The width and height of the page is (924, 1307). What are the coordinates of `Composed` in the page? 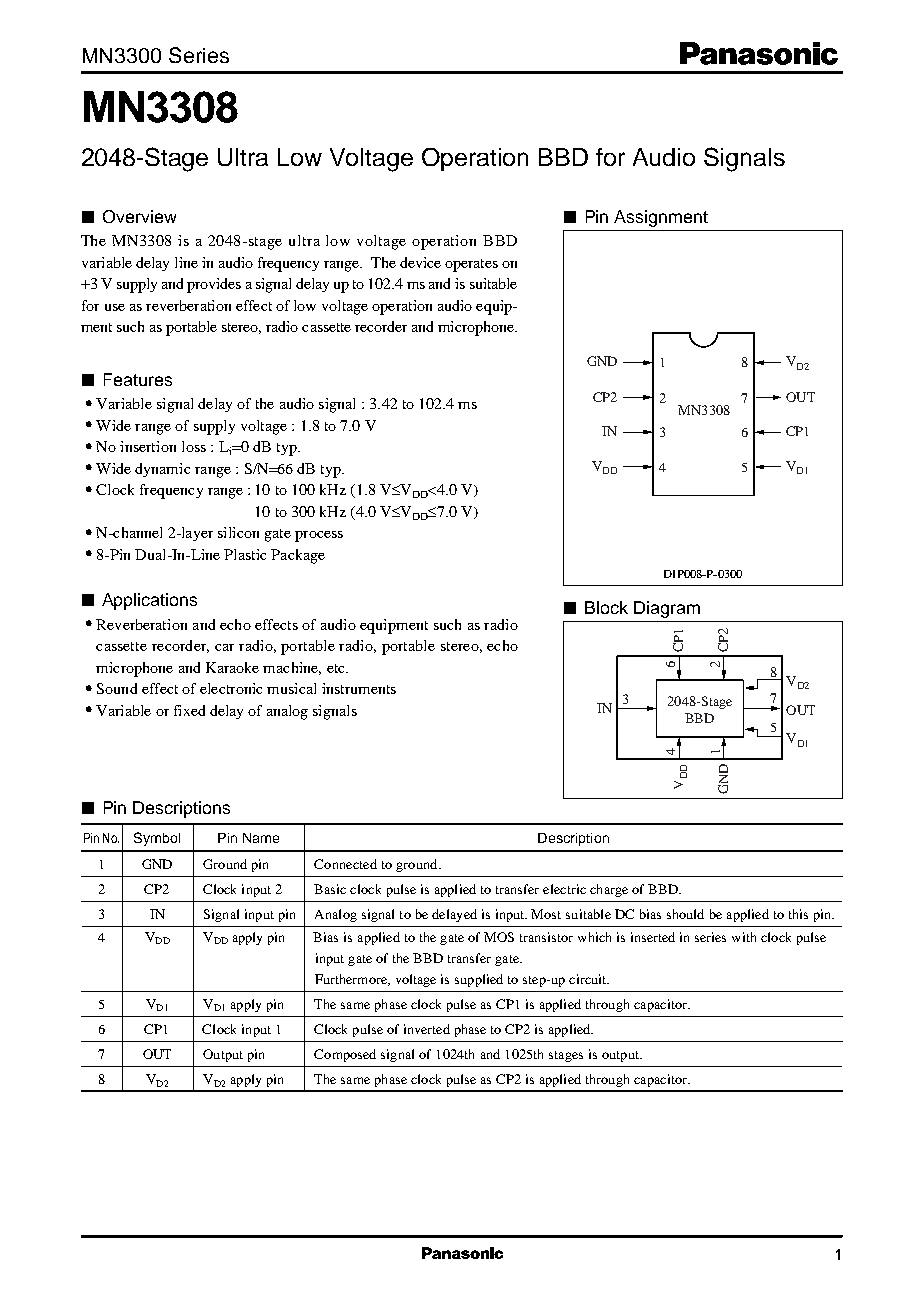 It's located at (345, 1055).
